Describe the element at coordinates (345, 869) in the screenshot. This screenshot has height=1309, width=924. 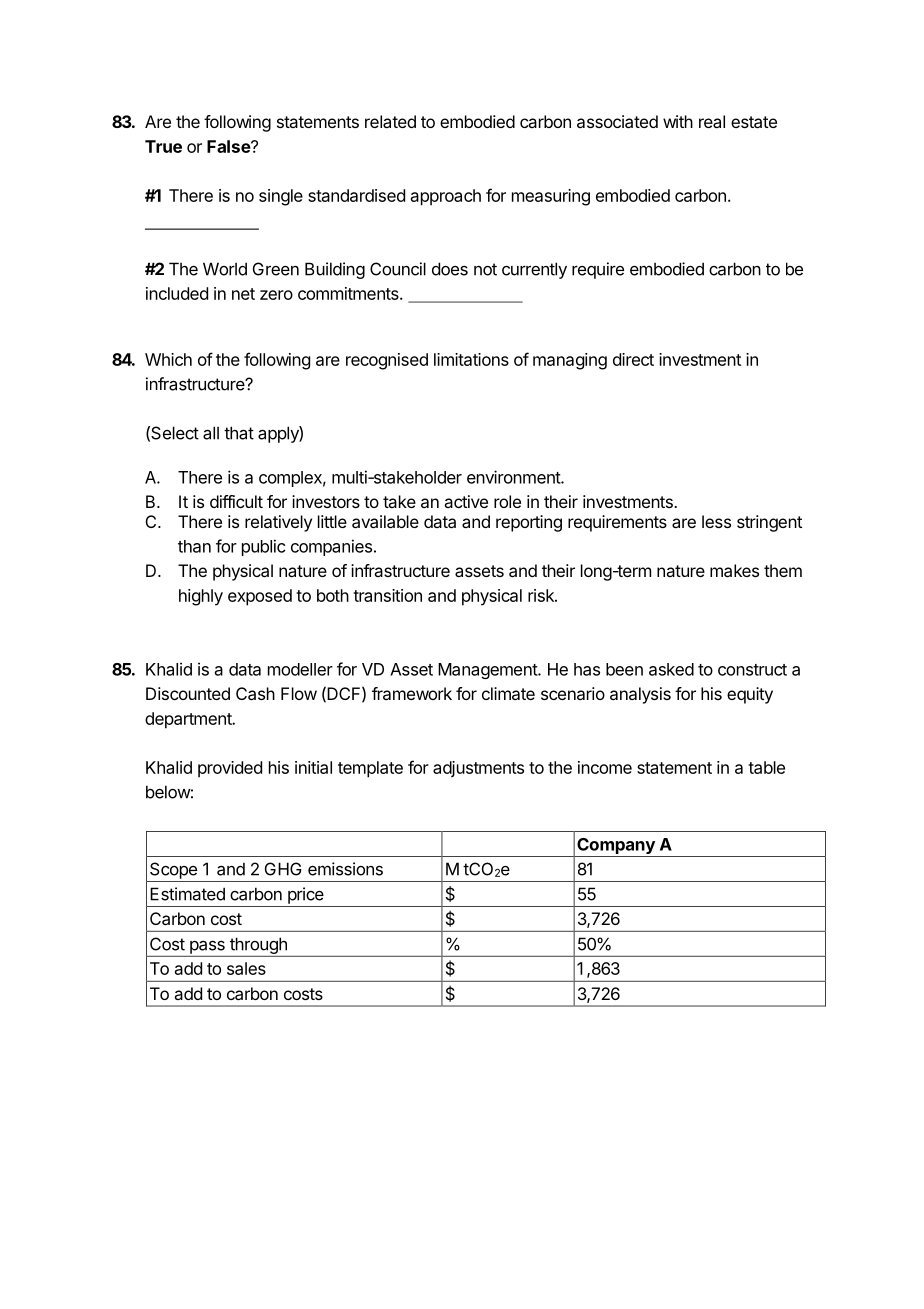
I see `emissions` at that location.
